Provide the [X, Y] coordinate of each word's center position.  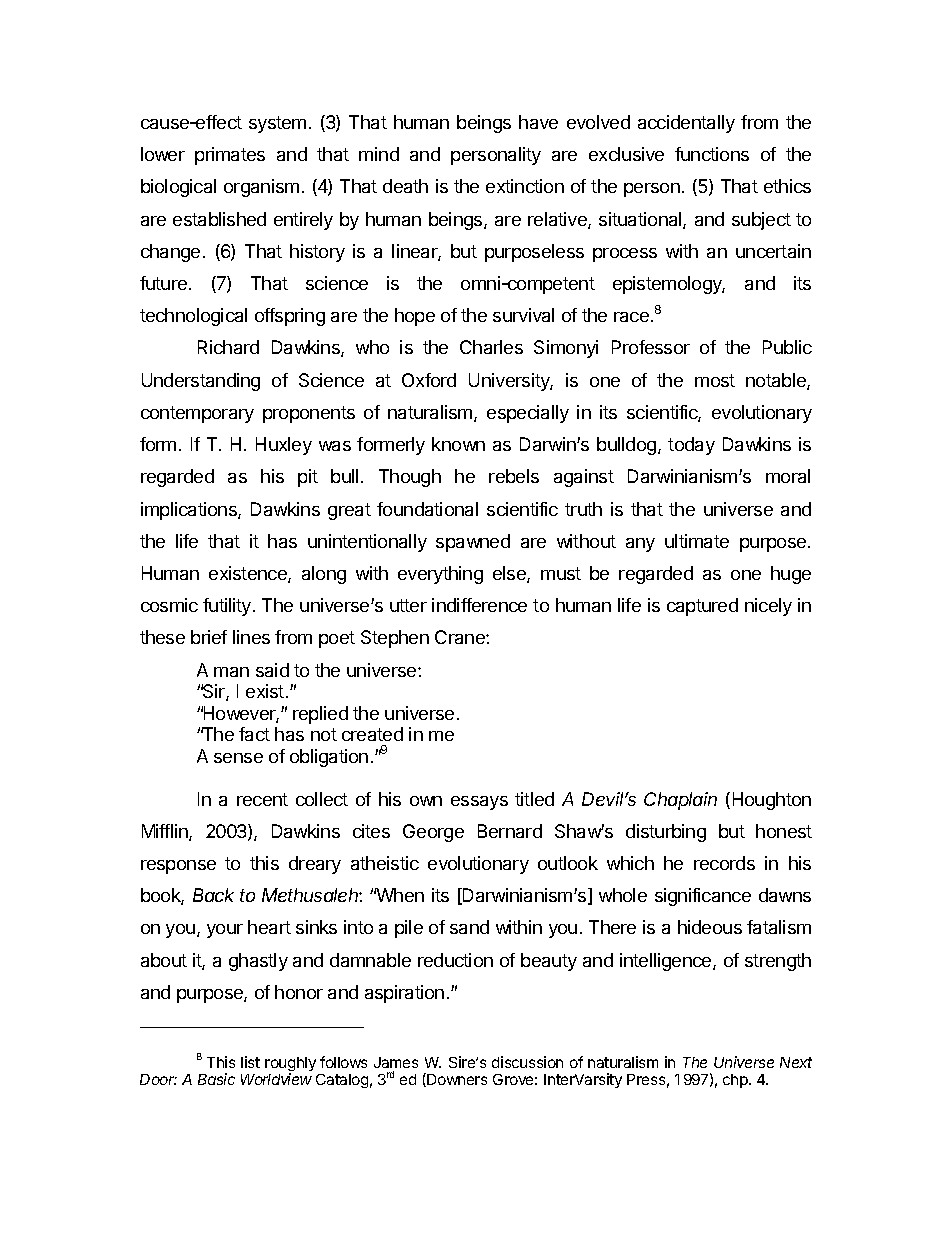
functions [712, 154]
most [715, 380]
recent [262, 799]
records [724, 863]
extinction [525, 186]
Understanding [201, 382]
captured [702, 607]
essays [479, 803]
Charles [491, 347]
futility [228, 607]
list [250, 1062]
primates [230, 156]
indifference [479, 605]
